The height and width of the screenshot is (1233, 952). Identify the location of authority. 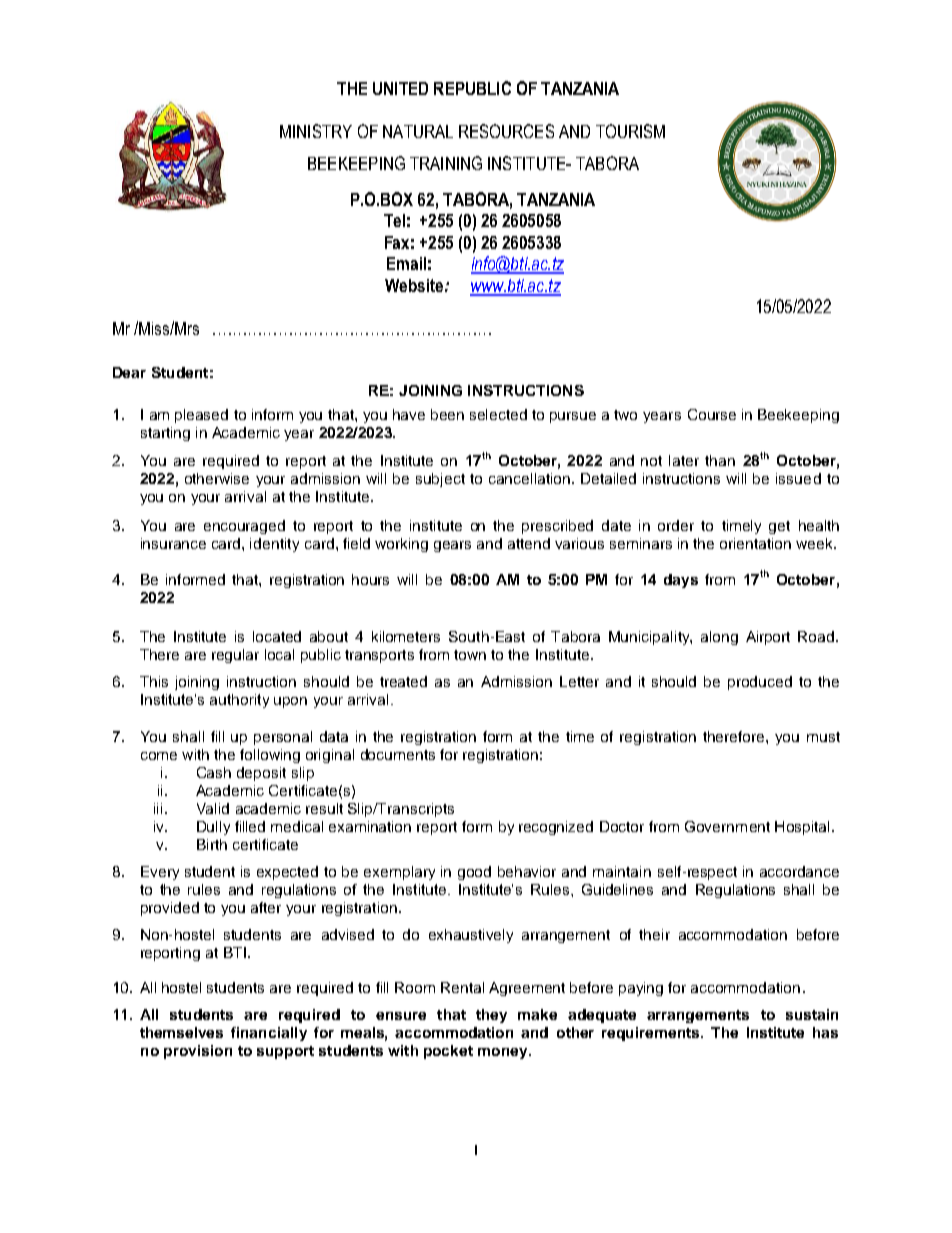
(239, 701).
